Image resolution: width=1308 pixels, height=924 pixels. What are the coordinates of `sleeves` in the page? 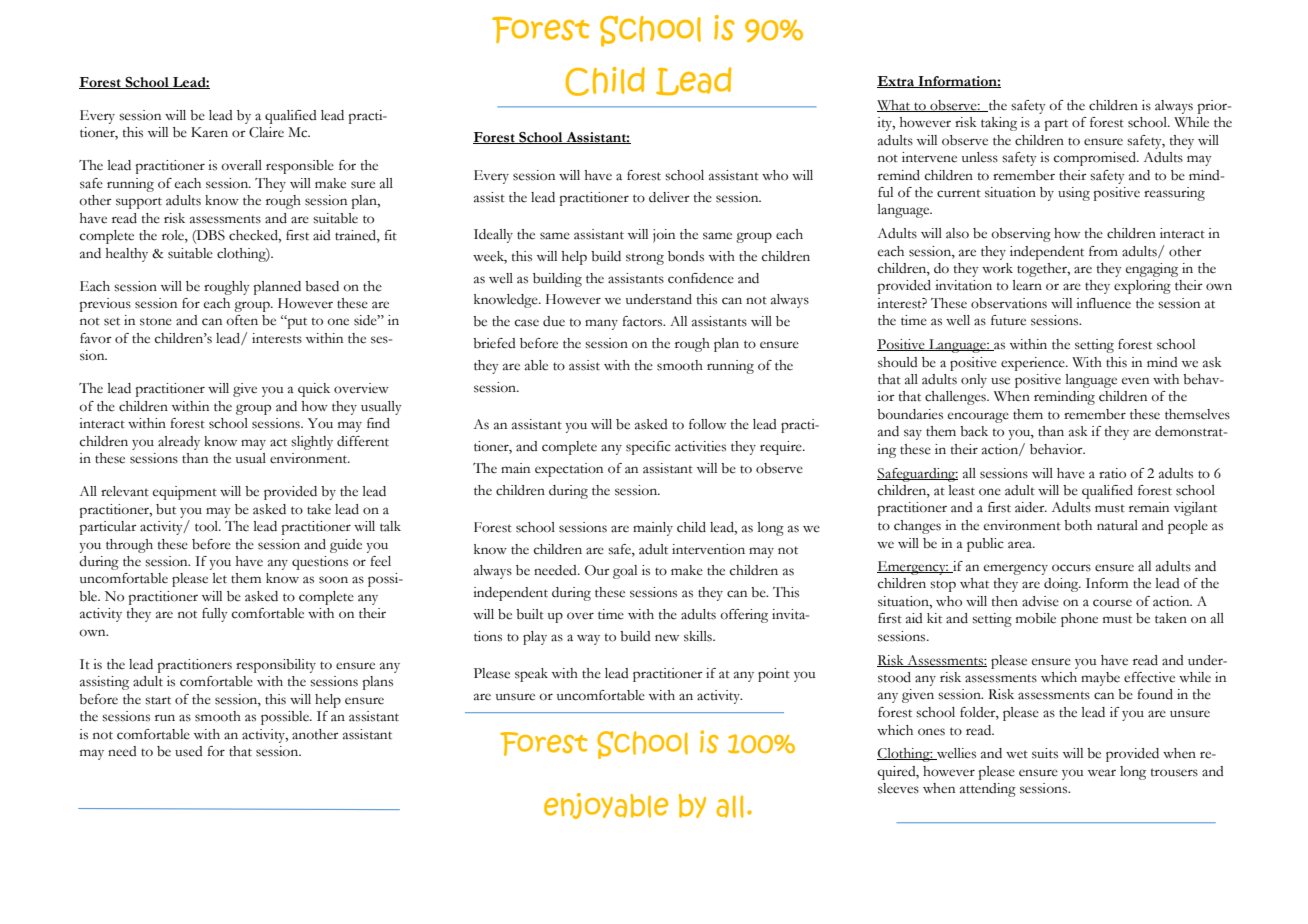 It's located at (898, 788).
